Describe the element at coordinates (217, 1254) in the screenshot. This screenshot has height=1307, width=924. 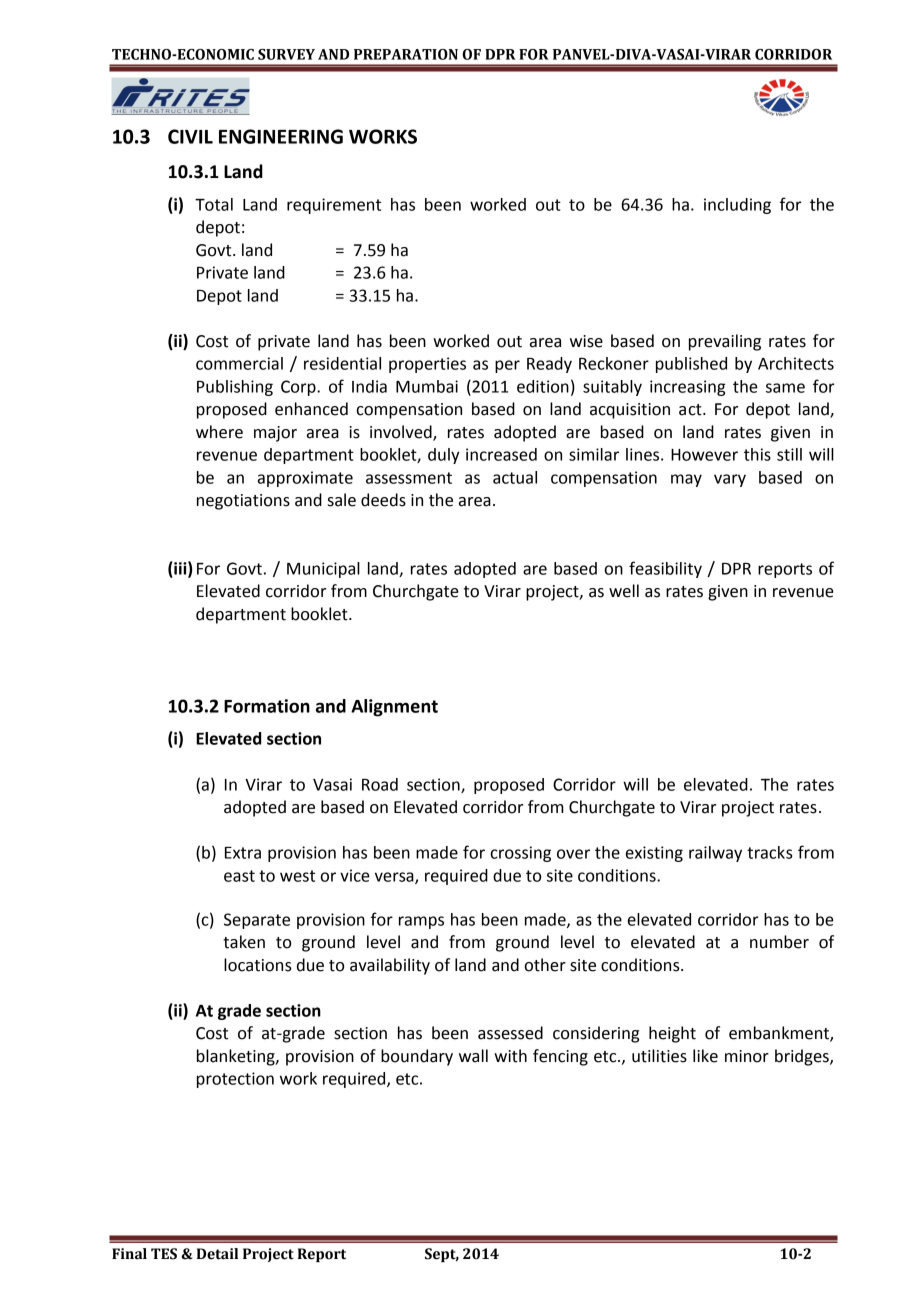
I see `Detail` at that location.
